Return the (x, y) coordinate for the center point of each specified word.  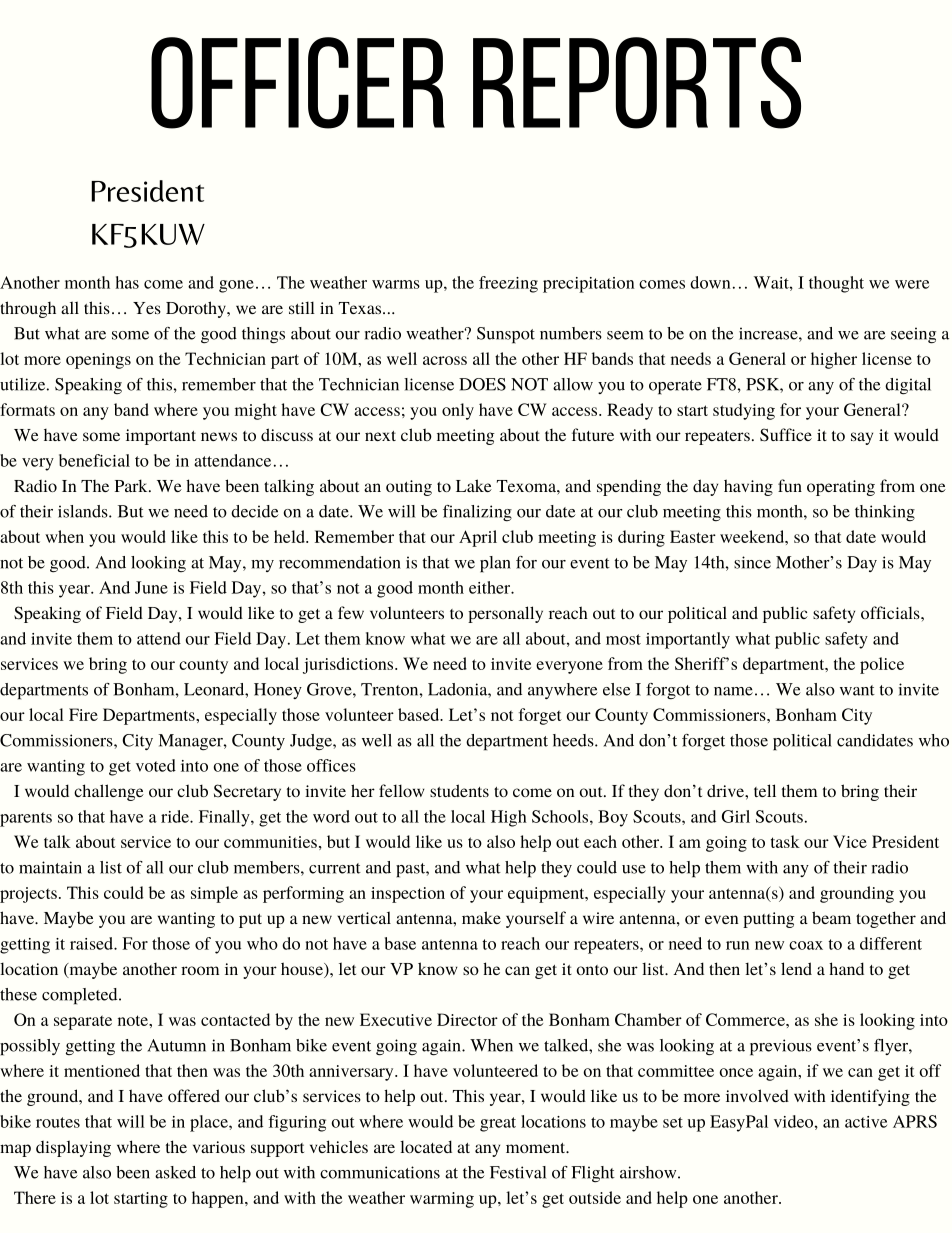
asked (175, 1172)
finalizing (477, 513)
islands (84, 511)
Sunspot (506, 335)
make (481, 917)
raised (92, 943)
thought (836, 284)
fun (790, 485)
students (459, 790)
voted (156, 765)
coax (806, 945)
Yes (147, 308)
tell (765, 790)
